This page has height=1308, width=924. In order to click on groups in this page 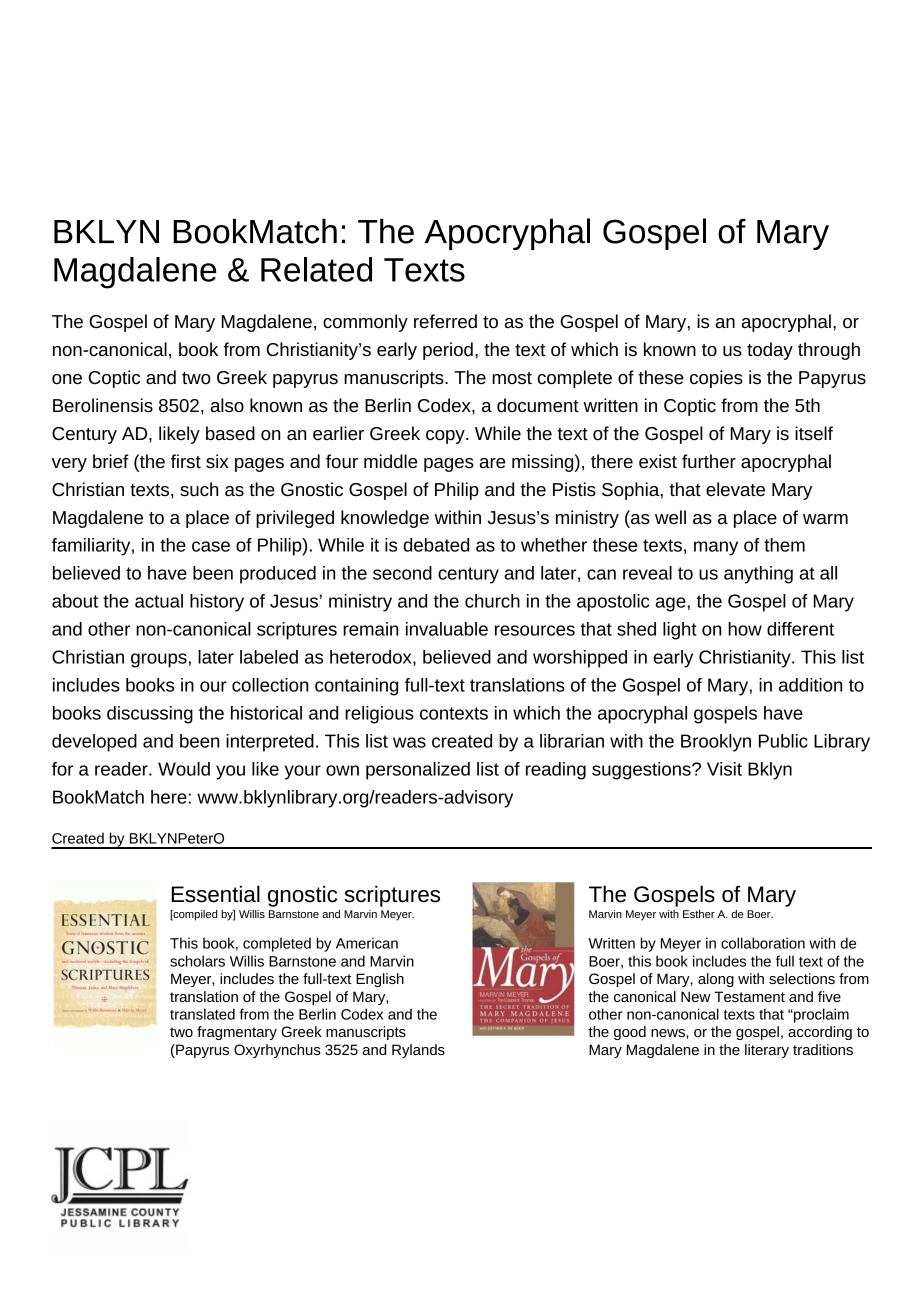, I will do `click(159, 660)`.
